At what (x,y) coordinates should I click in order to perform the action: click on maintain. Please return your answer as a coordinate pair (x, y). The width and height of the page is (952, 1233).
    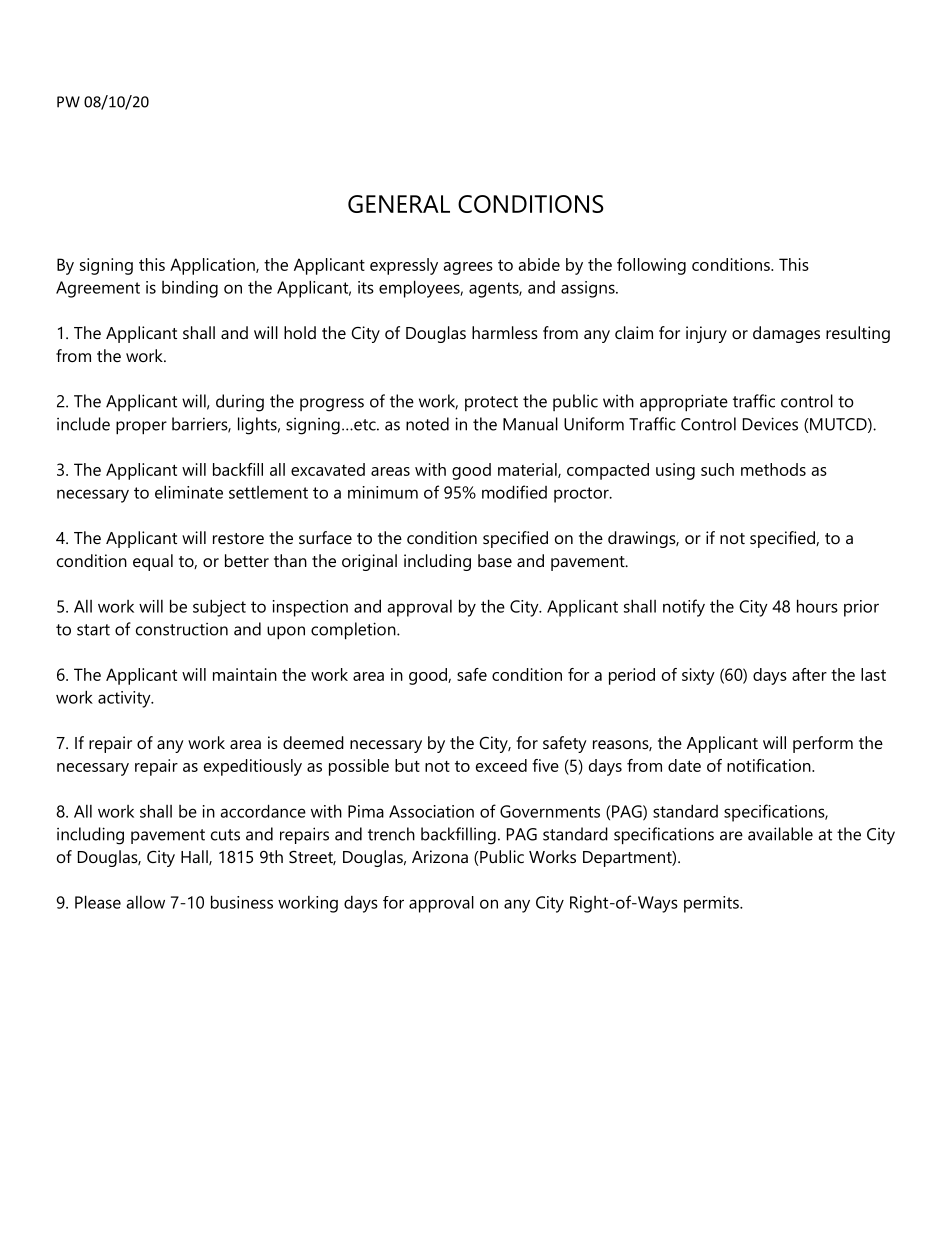
    Looking at the image, I should click on (245, 674).
